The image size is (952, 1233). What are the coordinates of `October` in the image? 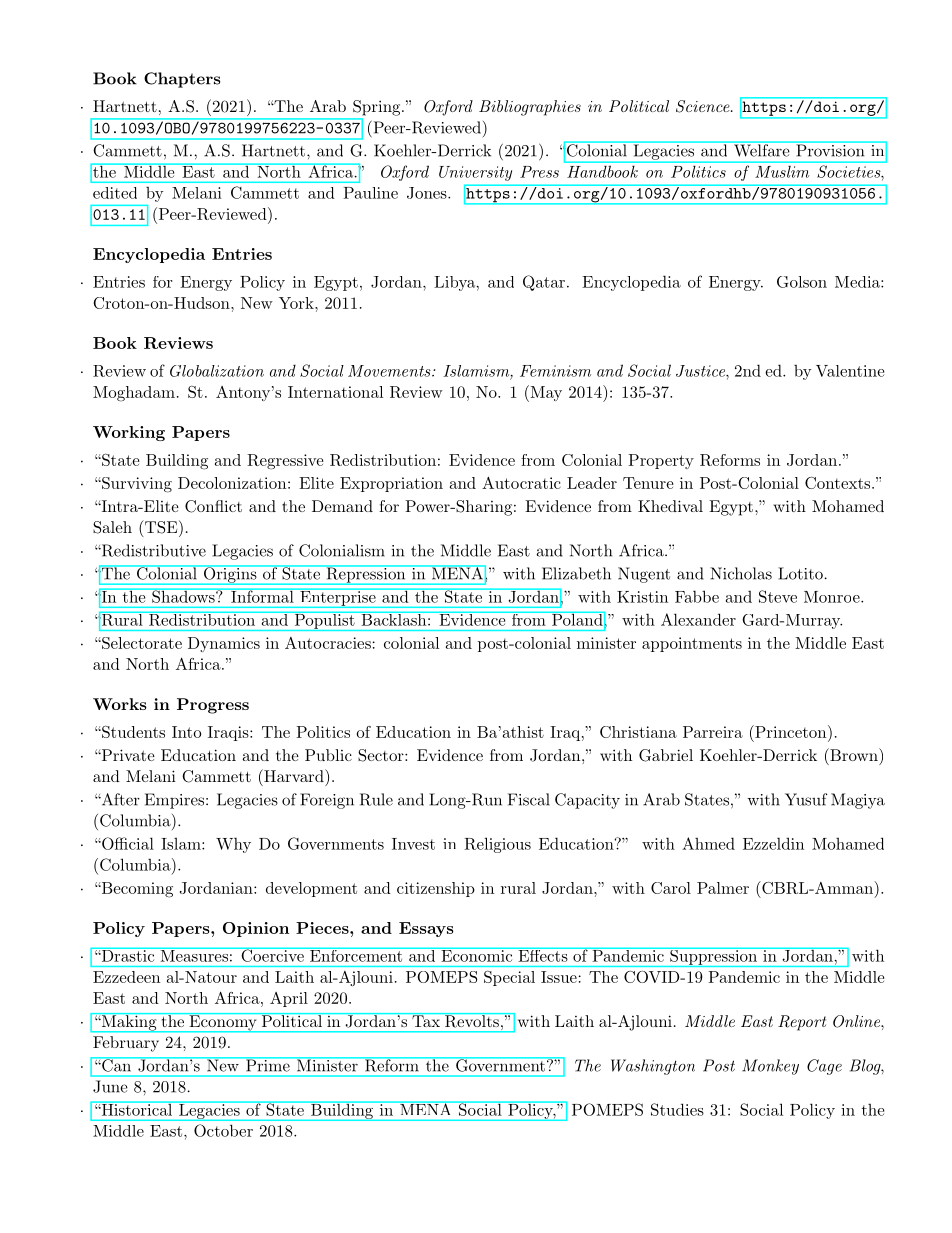 It's located at (223, 1130).
